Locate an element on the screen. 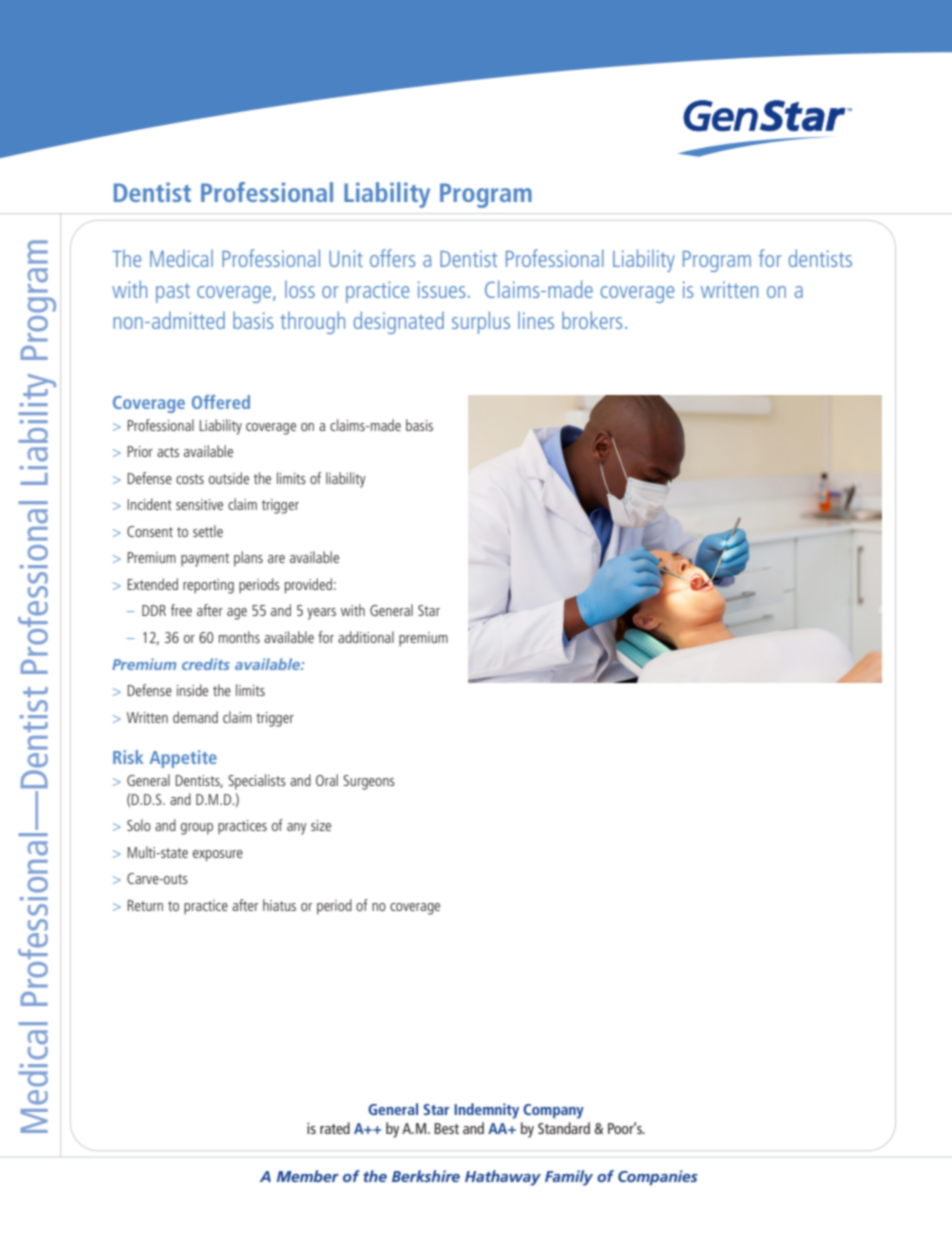 The height and width of the screenshot is (1233, 952). additional is located at coordinates (366, 637).
